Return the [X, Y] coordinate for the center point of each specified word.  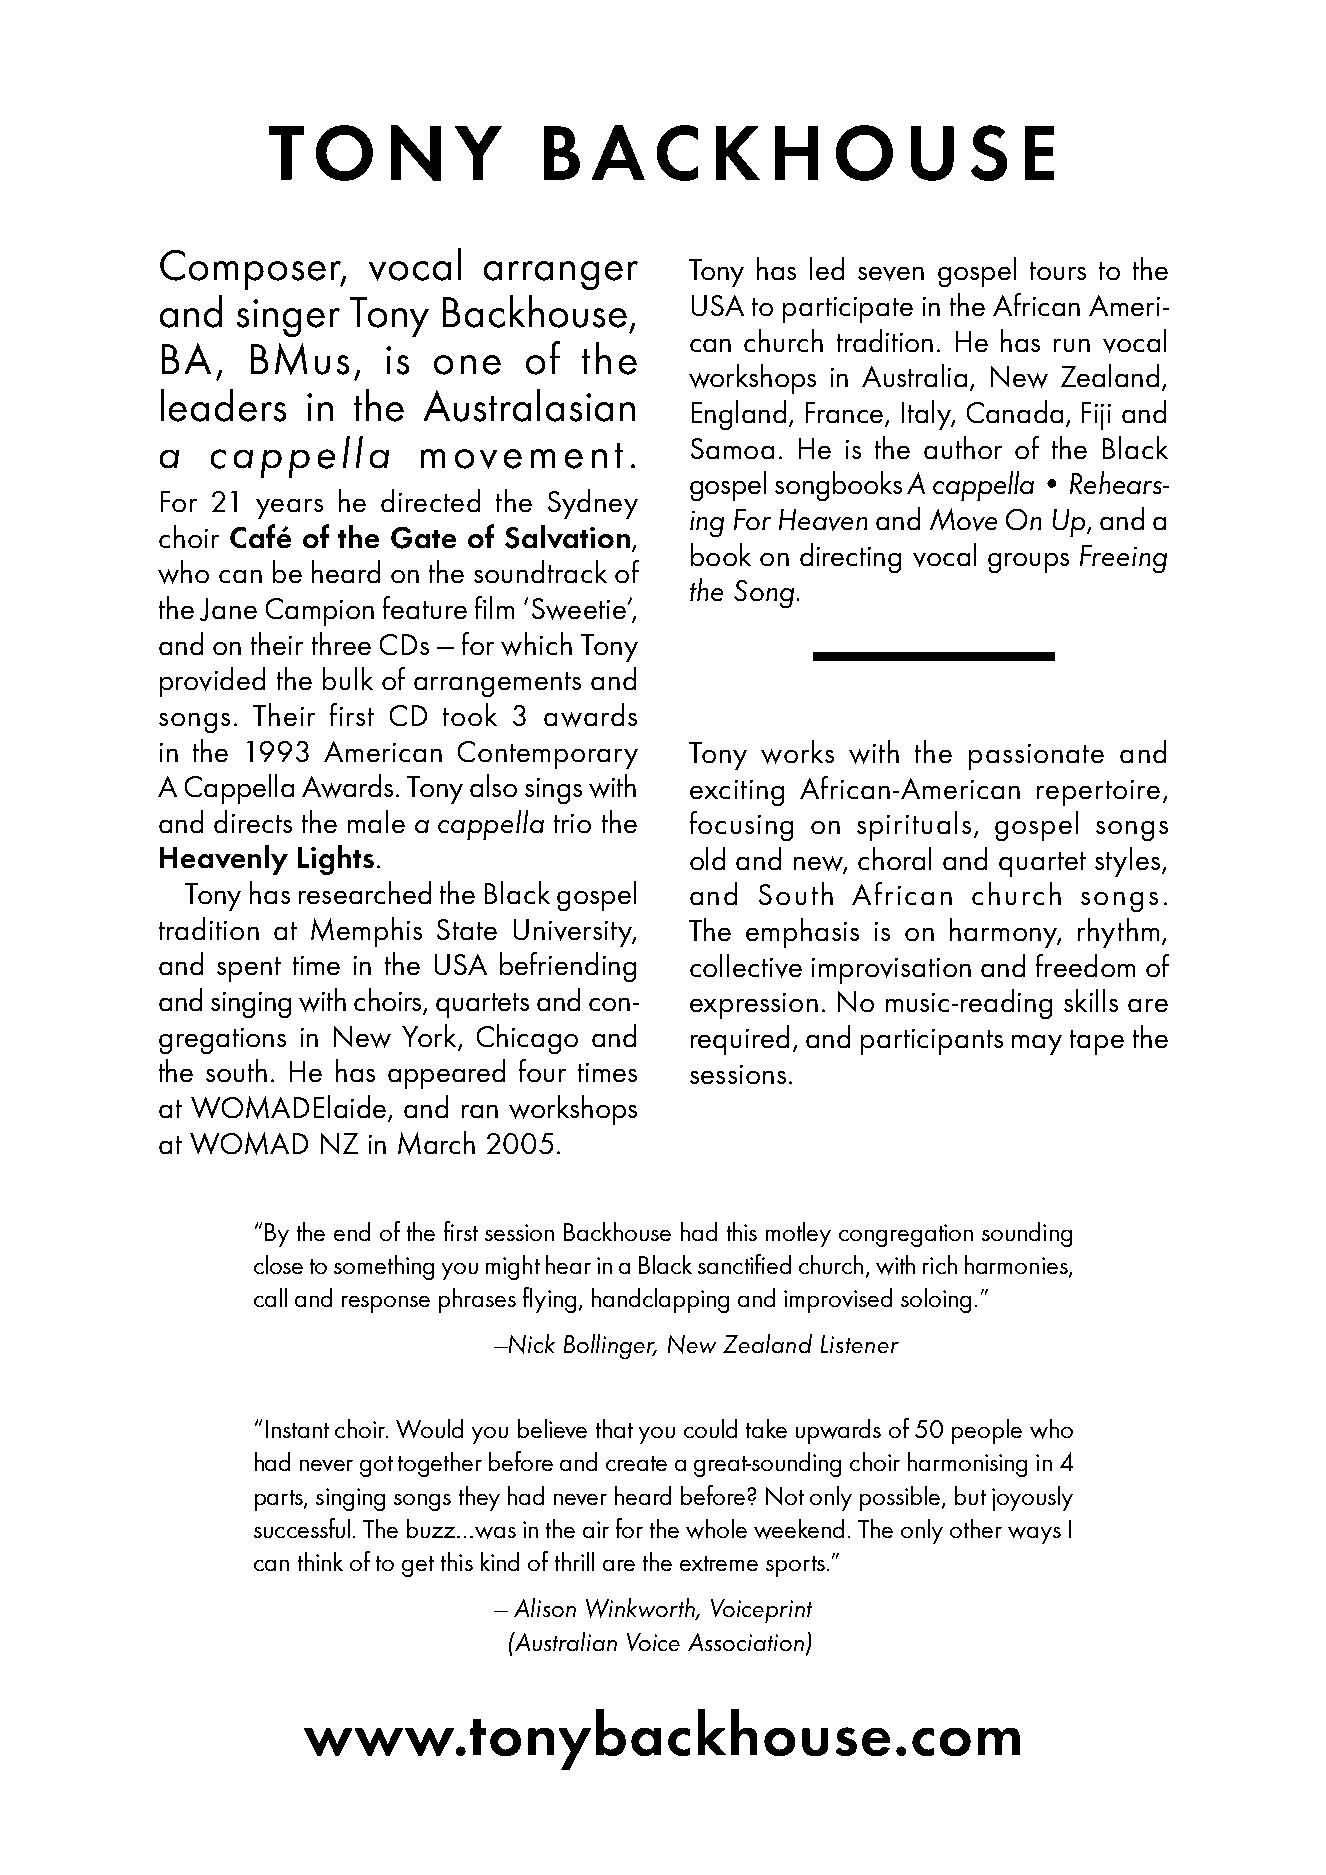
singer [288, 318]
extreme [719, 1563]
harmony [1005, 933]
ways [1034, 1535]
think [320, 1561]
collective [746, 966]
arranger [561, 275]
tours [1058, 271]
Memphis [366, 932]
